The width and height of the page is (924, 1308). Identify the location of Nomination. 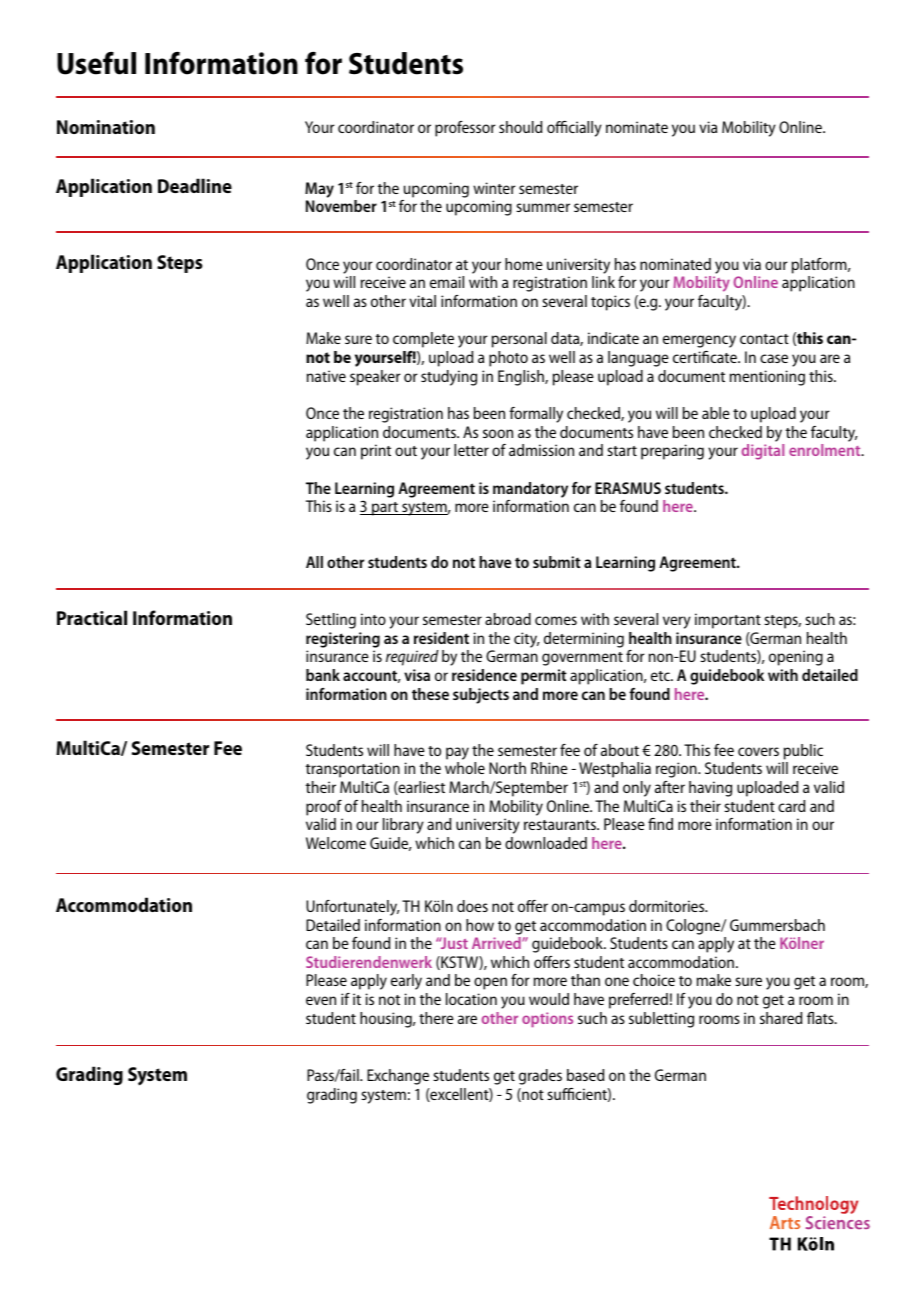
(106, 127).
